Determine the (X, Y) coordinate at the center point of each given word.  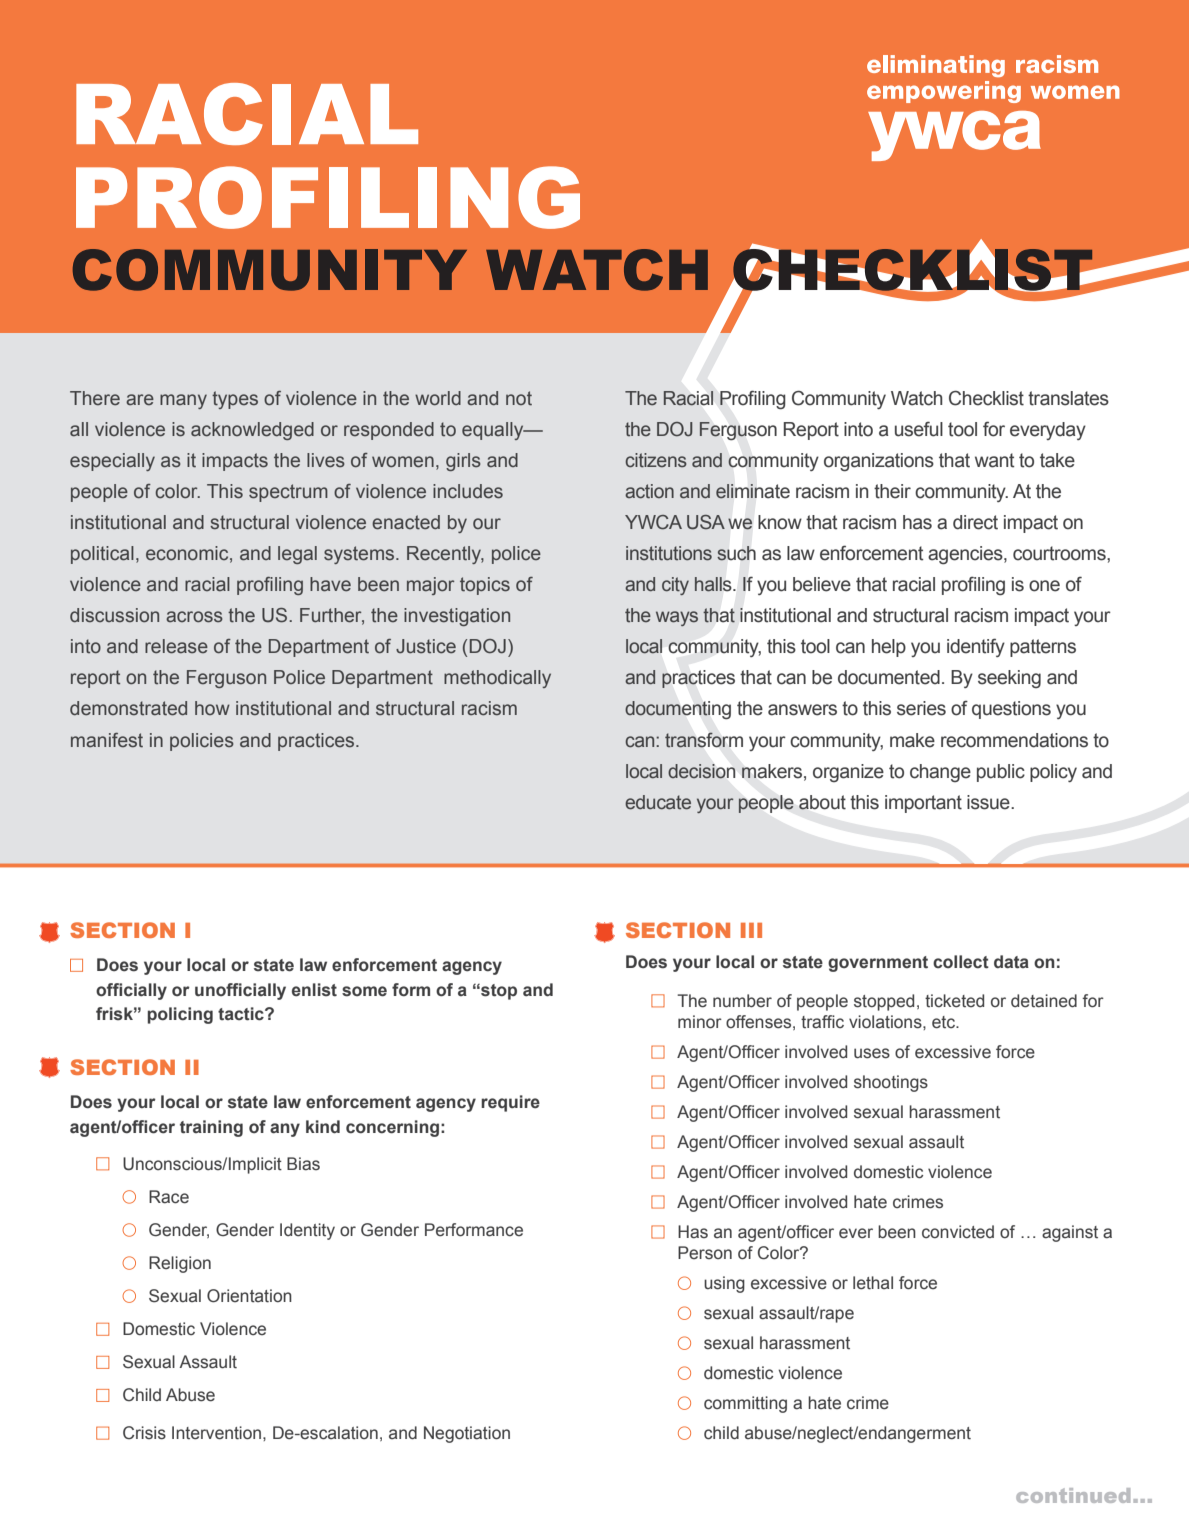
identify (976, 647)
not (519, 398)
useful (919, 429)
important (923, 804)
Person (705, 1253)
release (176, 646)
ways (677, 618)
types (235, 400)
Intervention (218, 1433)
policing (180, 1015)
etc (944, 1022)
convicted (958, 1232)
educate (658, 802)
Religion (180, 1264)
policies (202, 742)
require (510, 1103)
